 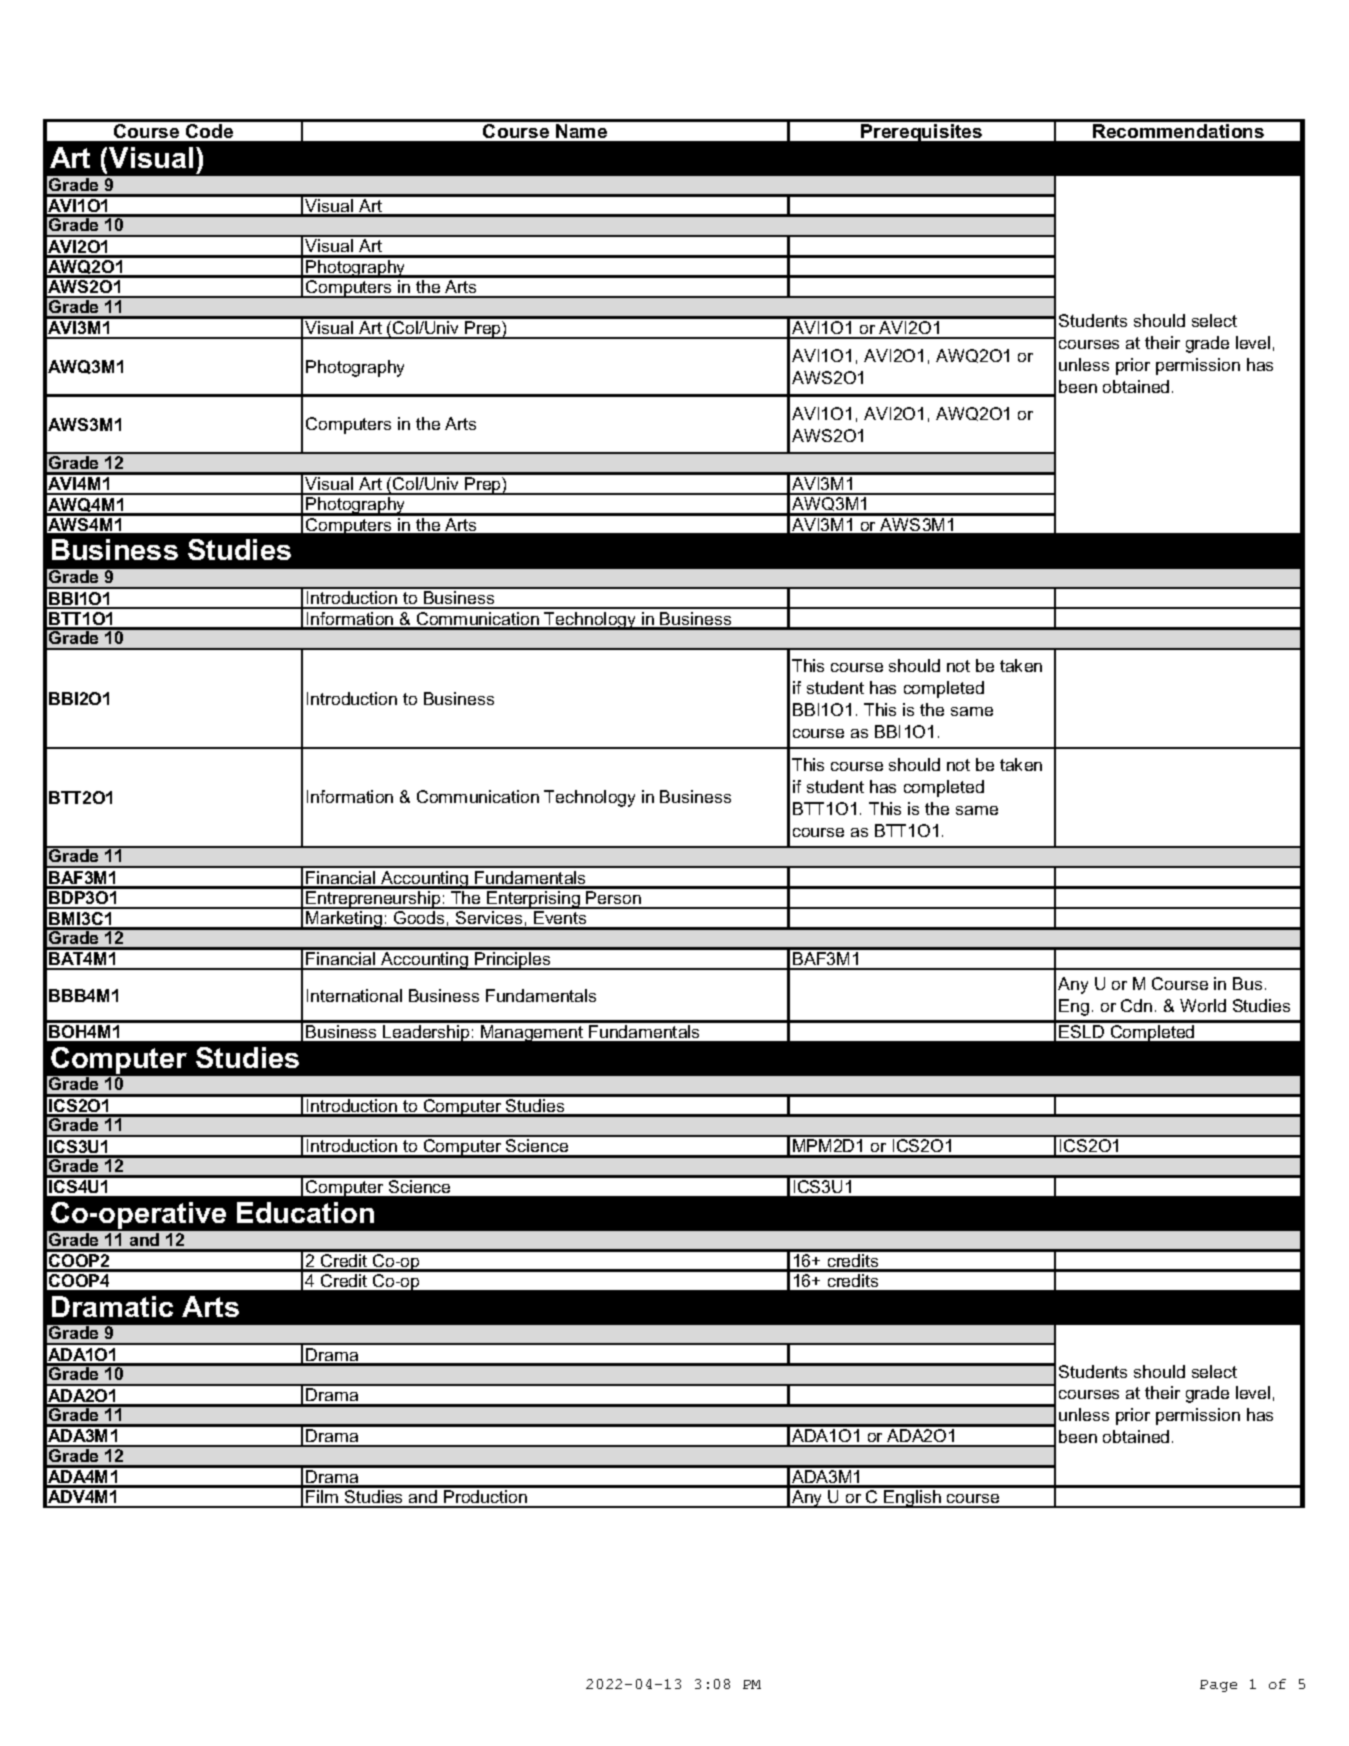 I want to click on World, so click(x=1203, y=1005).
